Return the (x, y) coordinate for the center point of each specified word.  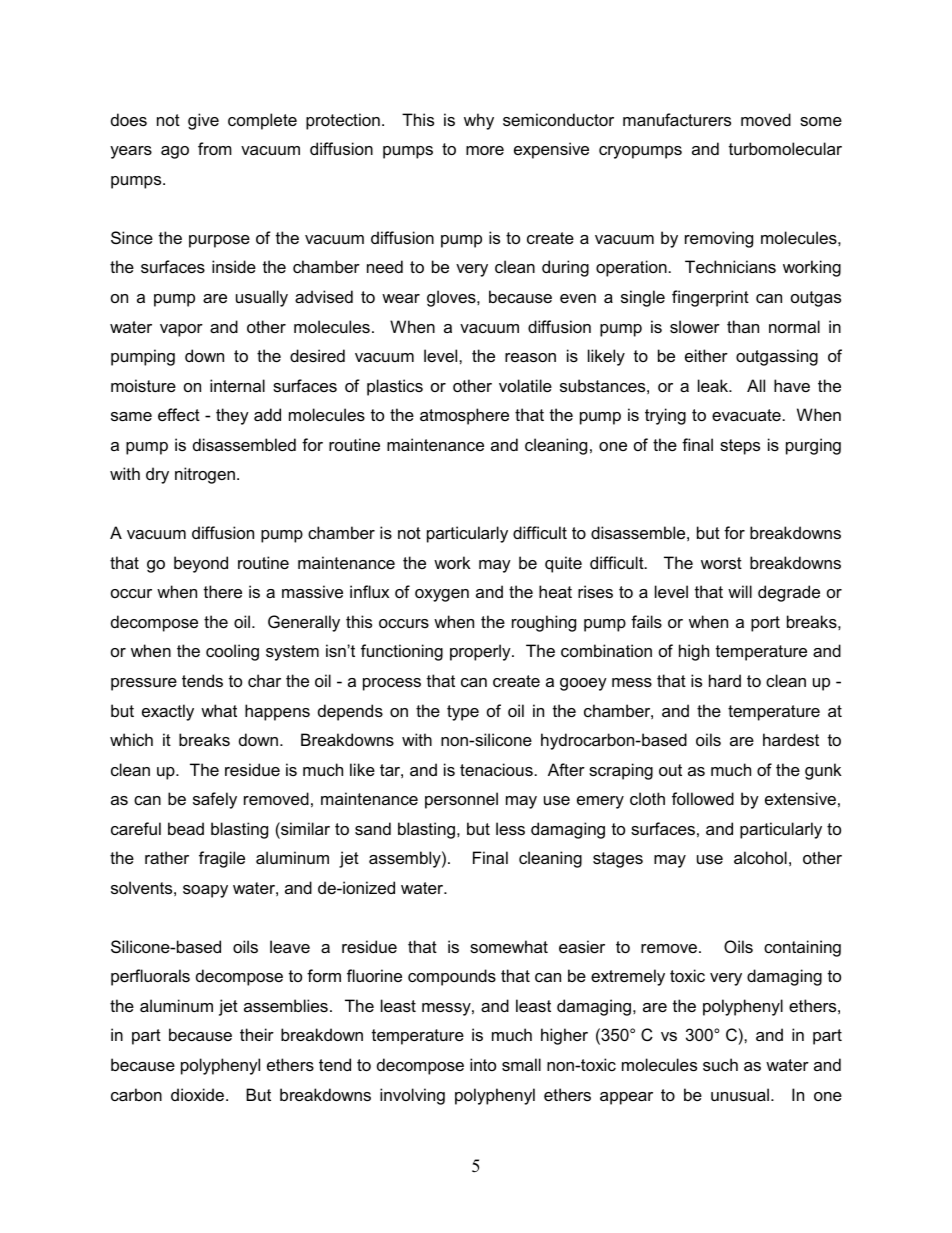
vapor (181, 330)
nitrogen (205, 475)
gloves (452, 298)
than (743, 326)
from (215, 148)
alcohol (760, 857)
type (463, 713)
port (765, 624)
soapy (205, 891)
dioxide (199, 1094)
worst (721, 563)
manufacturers (677, 119)
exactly (168, 712)
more (485, 150)
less (510, 828)
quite (563, 564)
